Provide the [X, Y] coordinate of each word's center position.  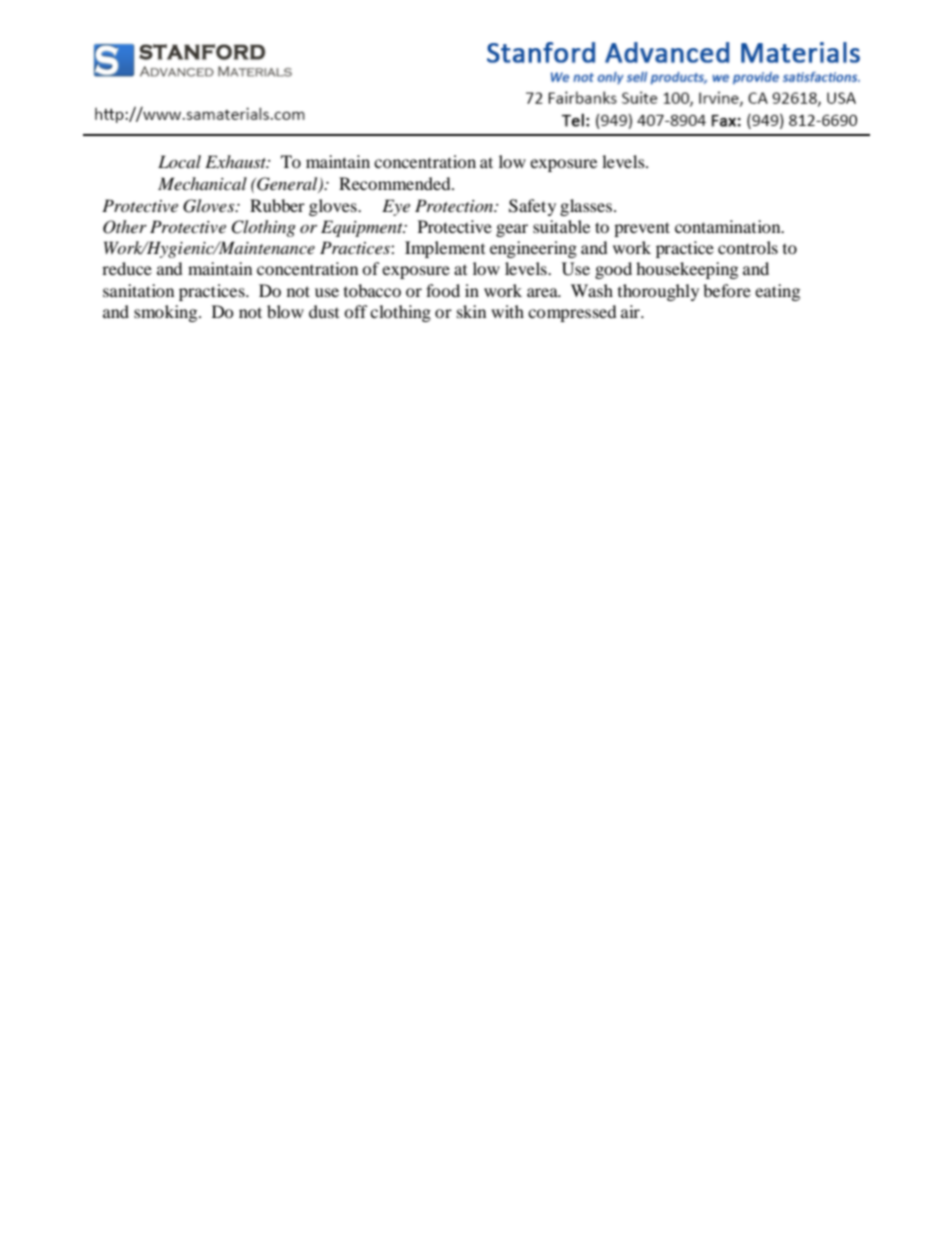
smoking [167, 313]
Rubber [277, 205]
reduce [127, 268]
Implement [445, 249]
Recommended [396, 183]
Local [179, 161]
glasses [587, 207]
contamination [729, 226]
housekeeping [687, 270]
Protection [455, 205]
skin [471, 311]
